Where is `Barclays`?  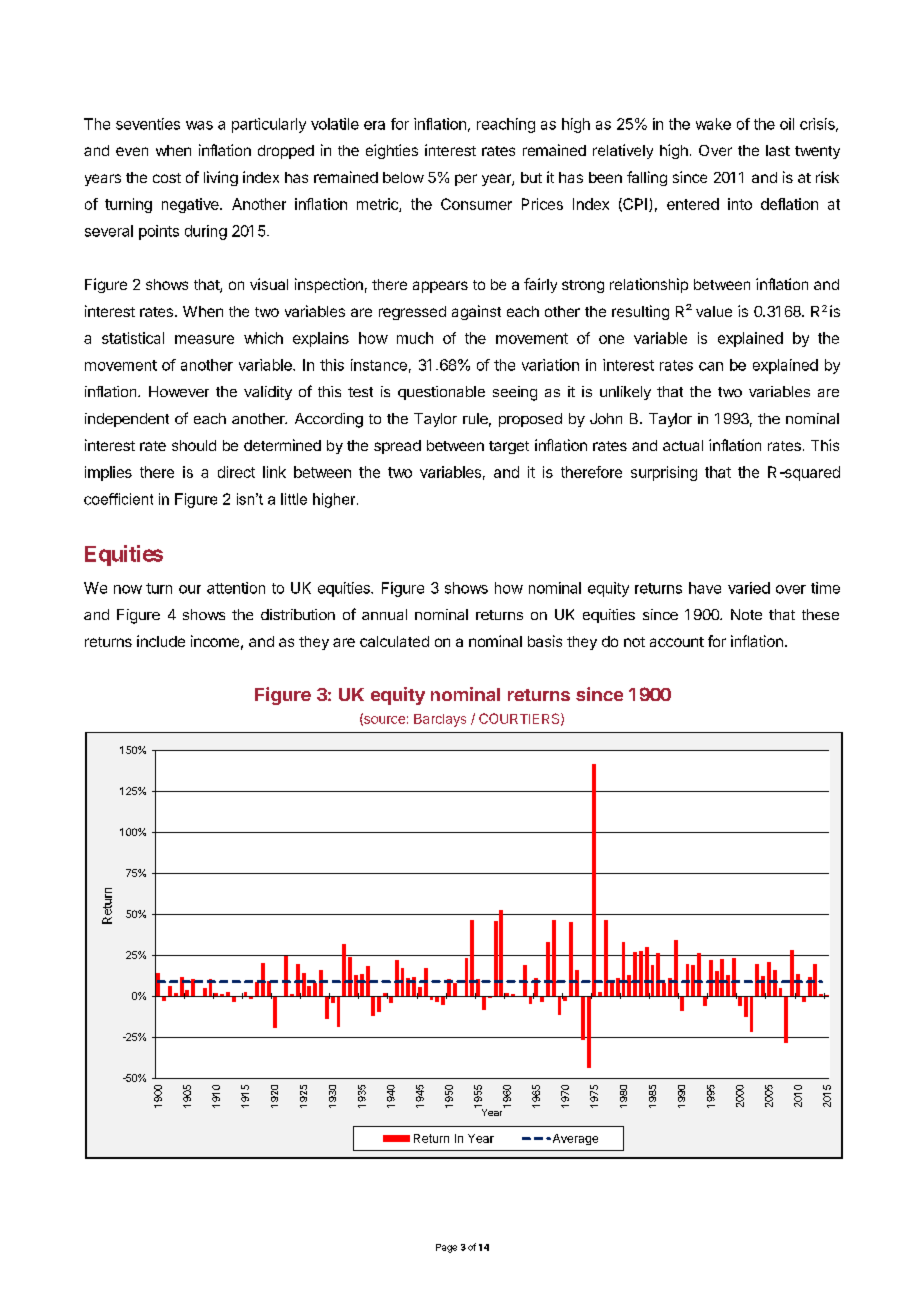 Barclays is located at coordinates (440, 720).
